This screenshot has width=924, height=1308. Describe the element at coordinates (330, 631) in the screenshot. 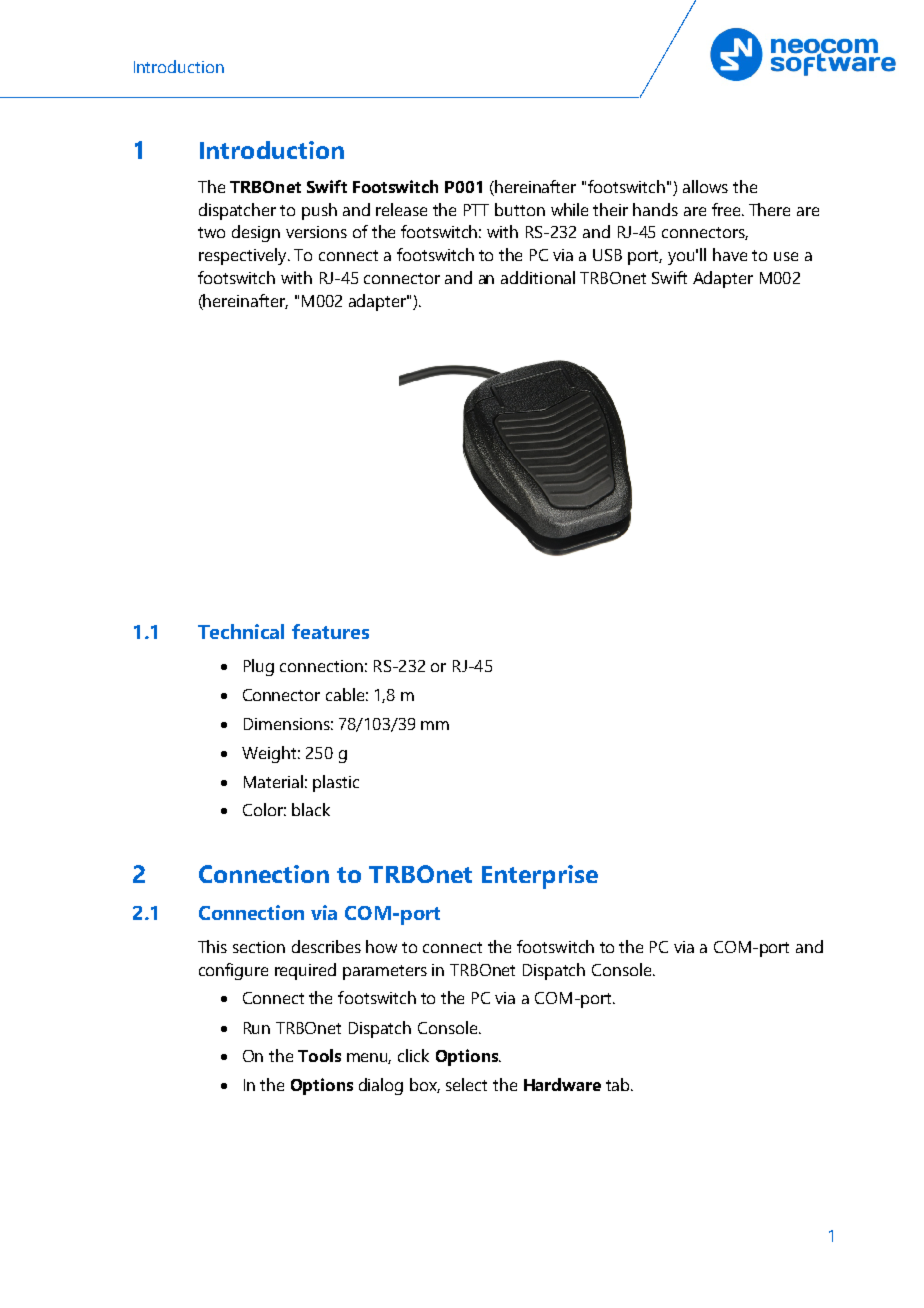

I see `features` at that location.
